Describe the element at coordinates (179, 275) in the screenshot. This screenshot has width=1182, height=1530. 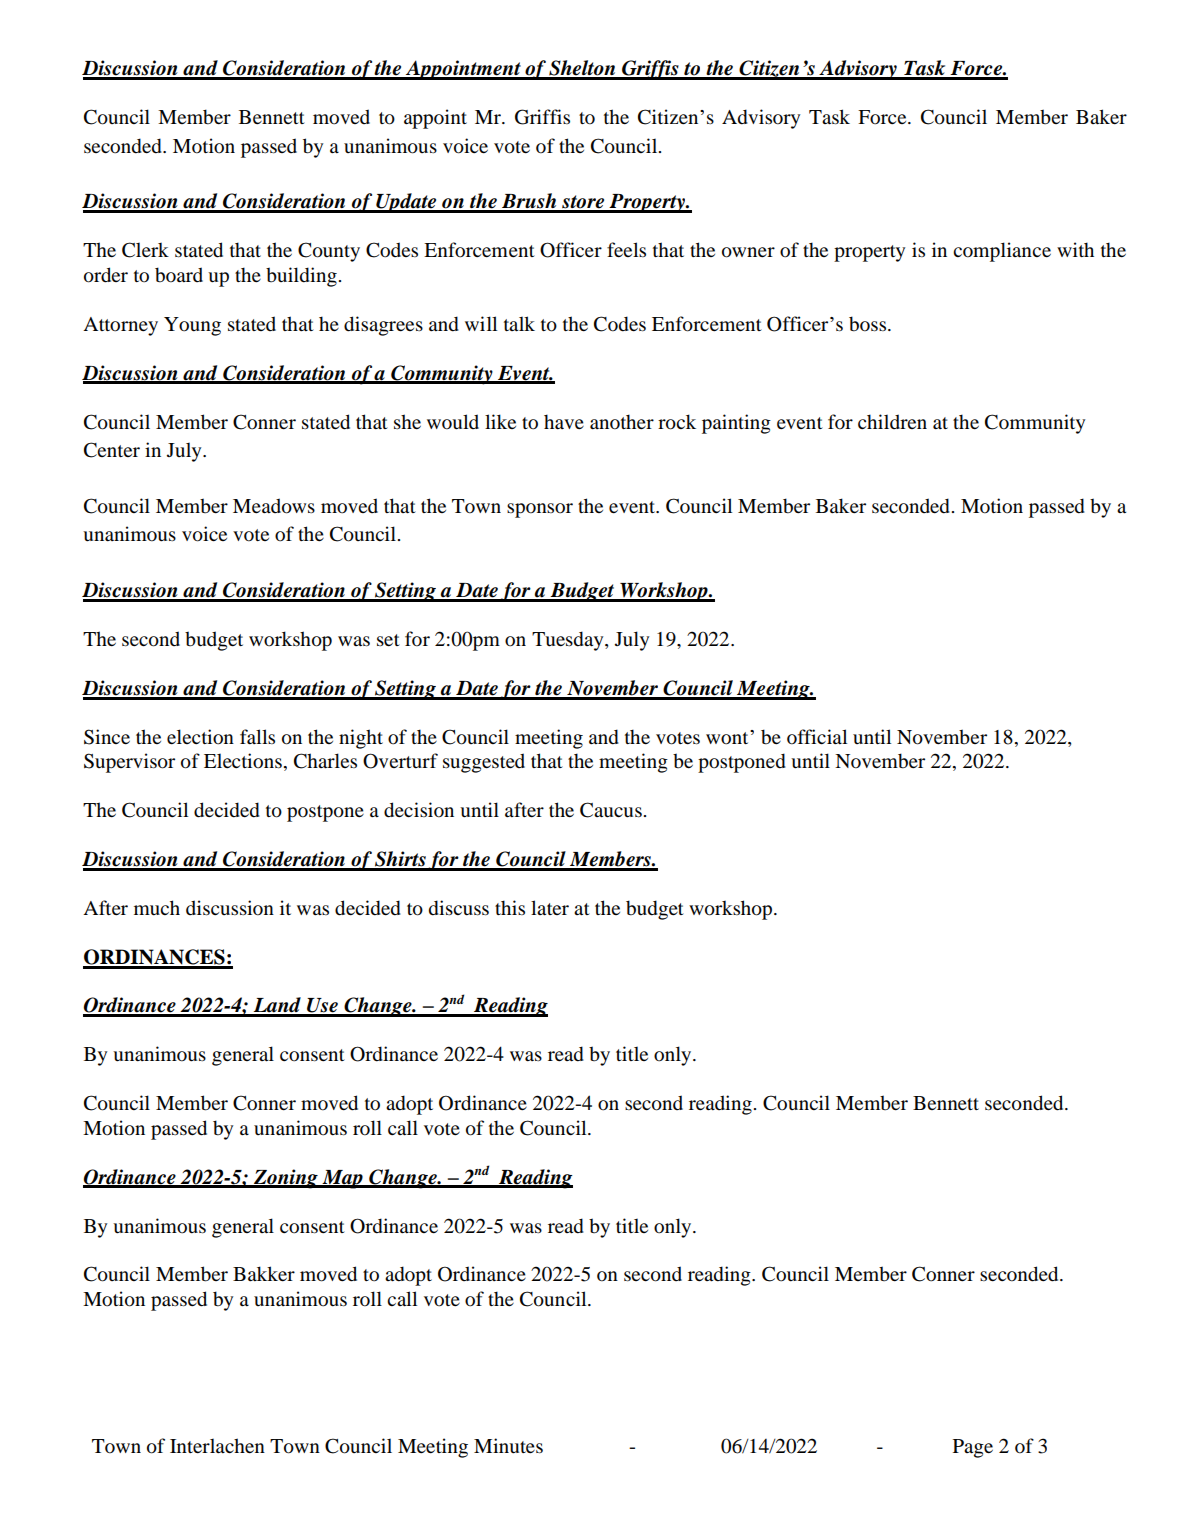
I see `board` at that location.
